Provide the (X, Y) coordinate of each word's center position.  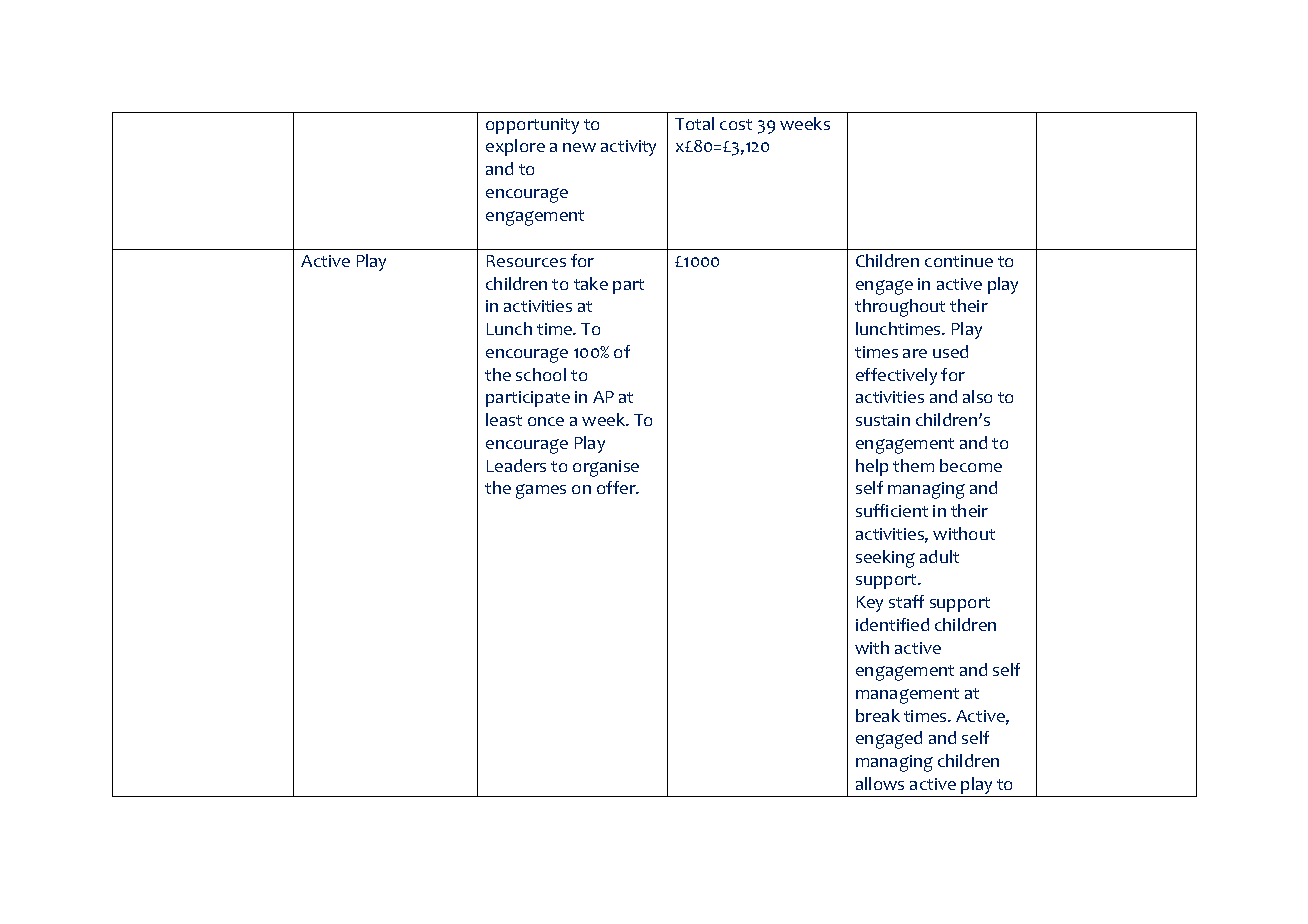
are (915, 353)
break (878, 715)
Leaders (516, 465)
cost (736, 124)
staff (906, 601)
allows (880, 783)
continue (959, 261)
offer (617, 487)
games (541, 491)
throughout (900, 308)
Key (870, 604)
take (591, 283)
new (579, 147)
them (913, 465)
